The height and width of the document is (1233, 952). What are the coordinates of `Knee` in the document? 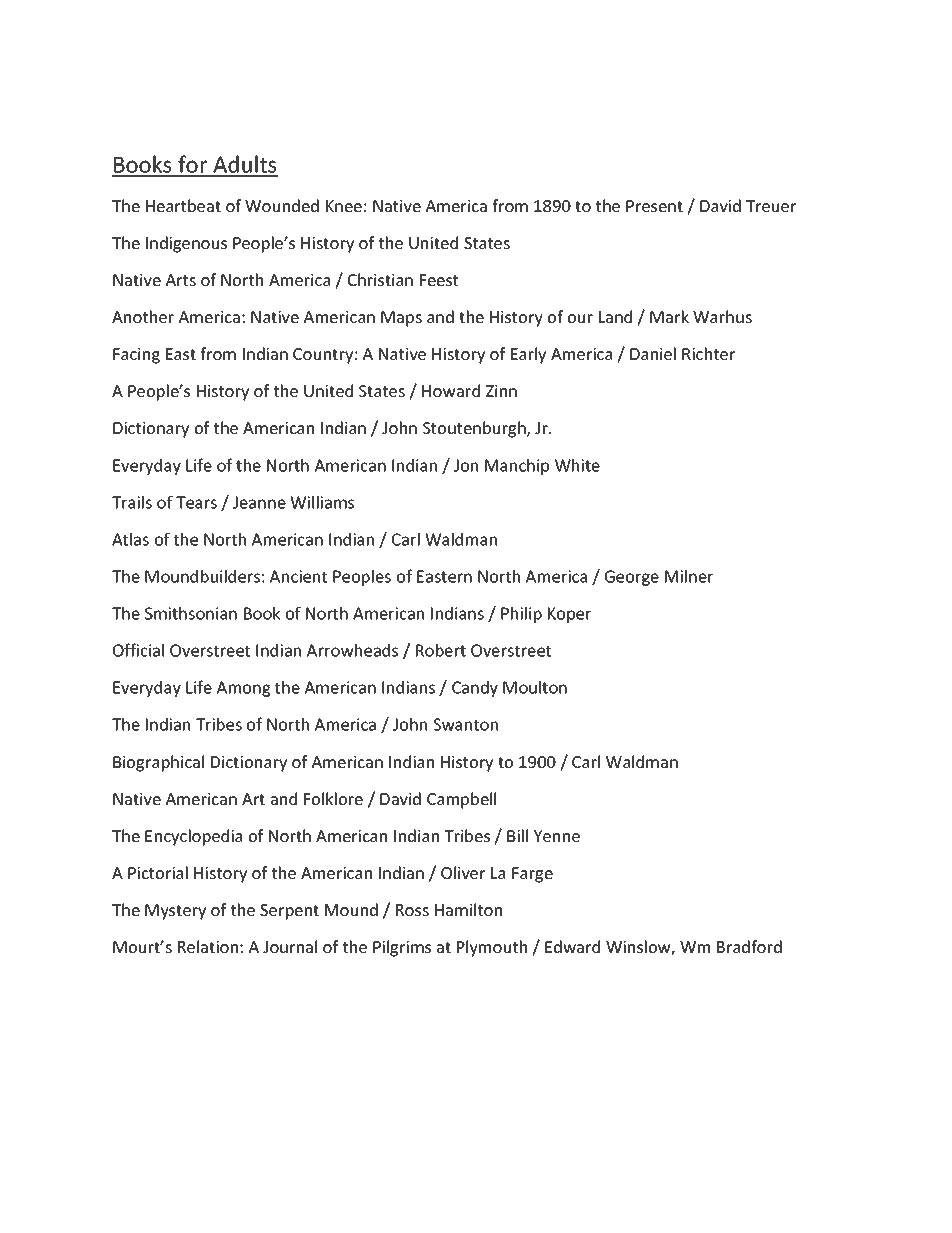 It's located at (344, 206).
